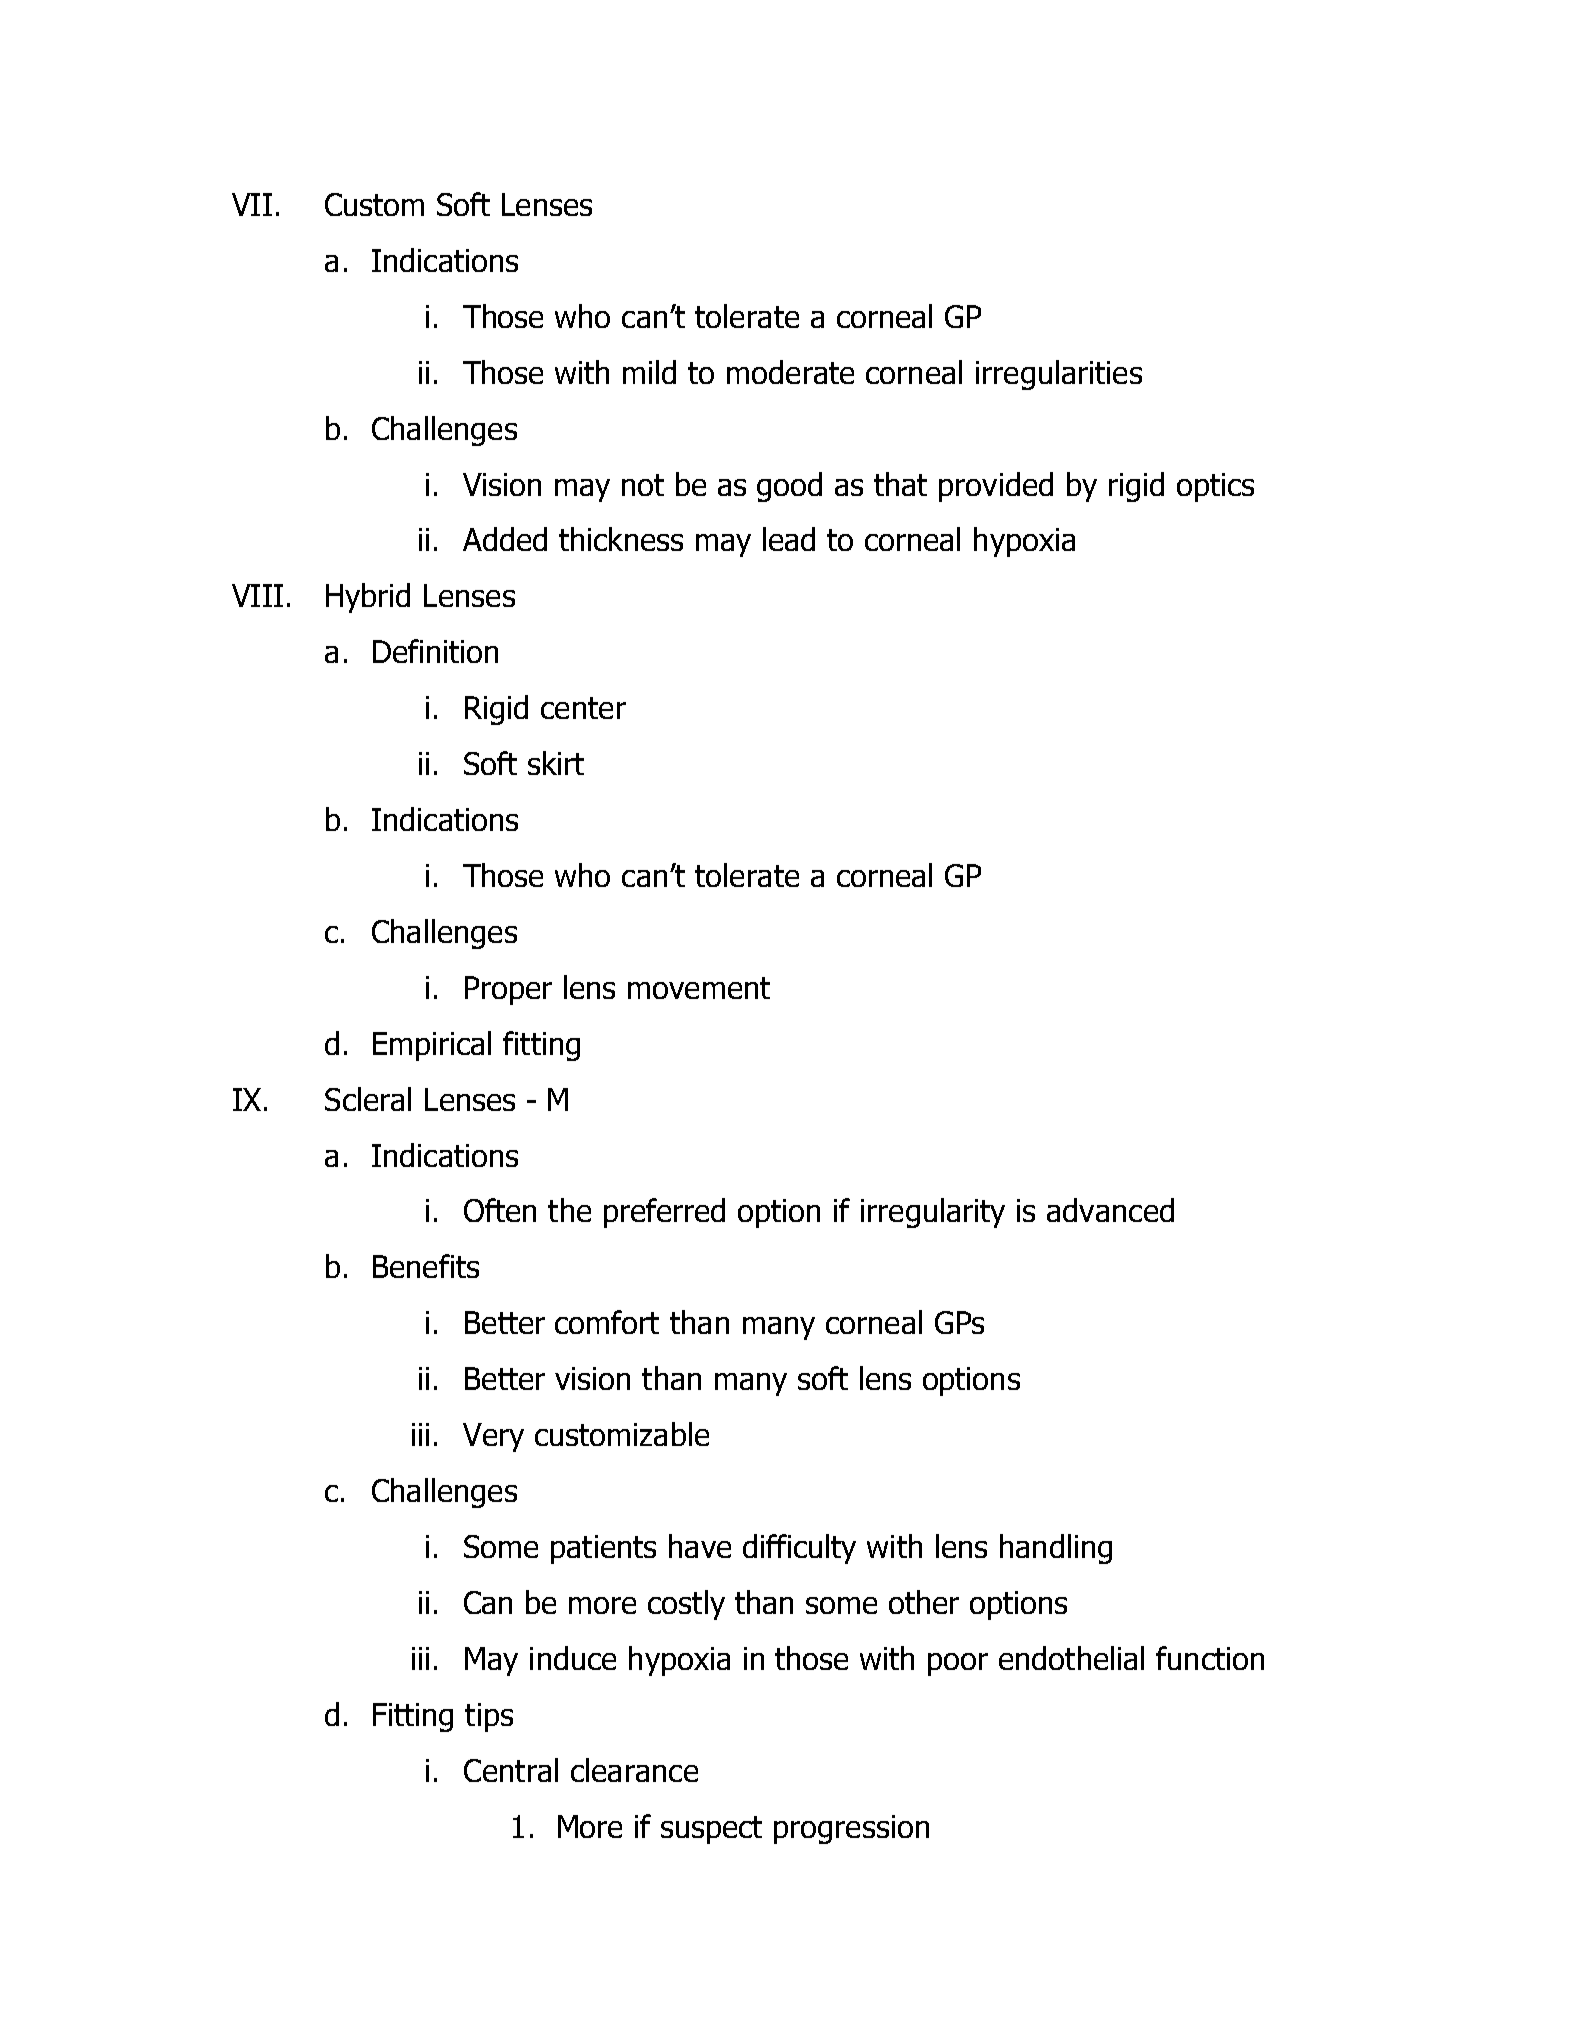  I want to click on handling, so click(1056, 1549).
